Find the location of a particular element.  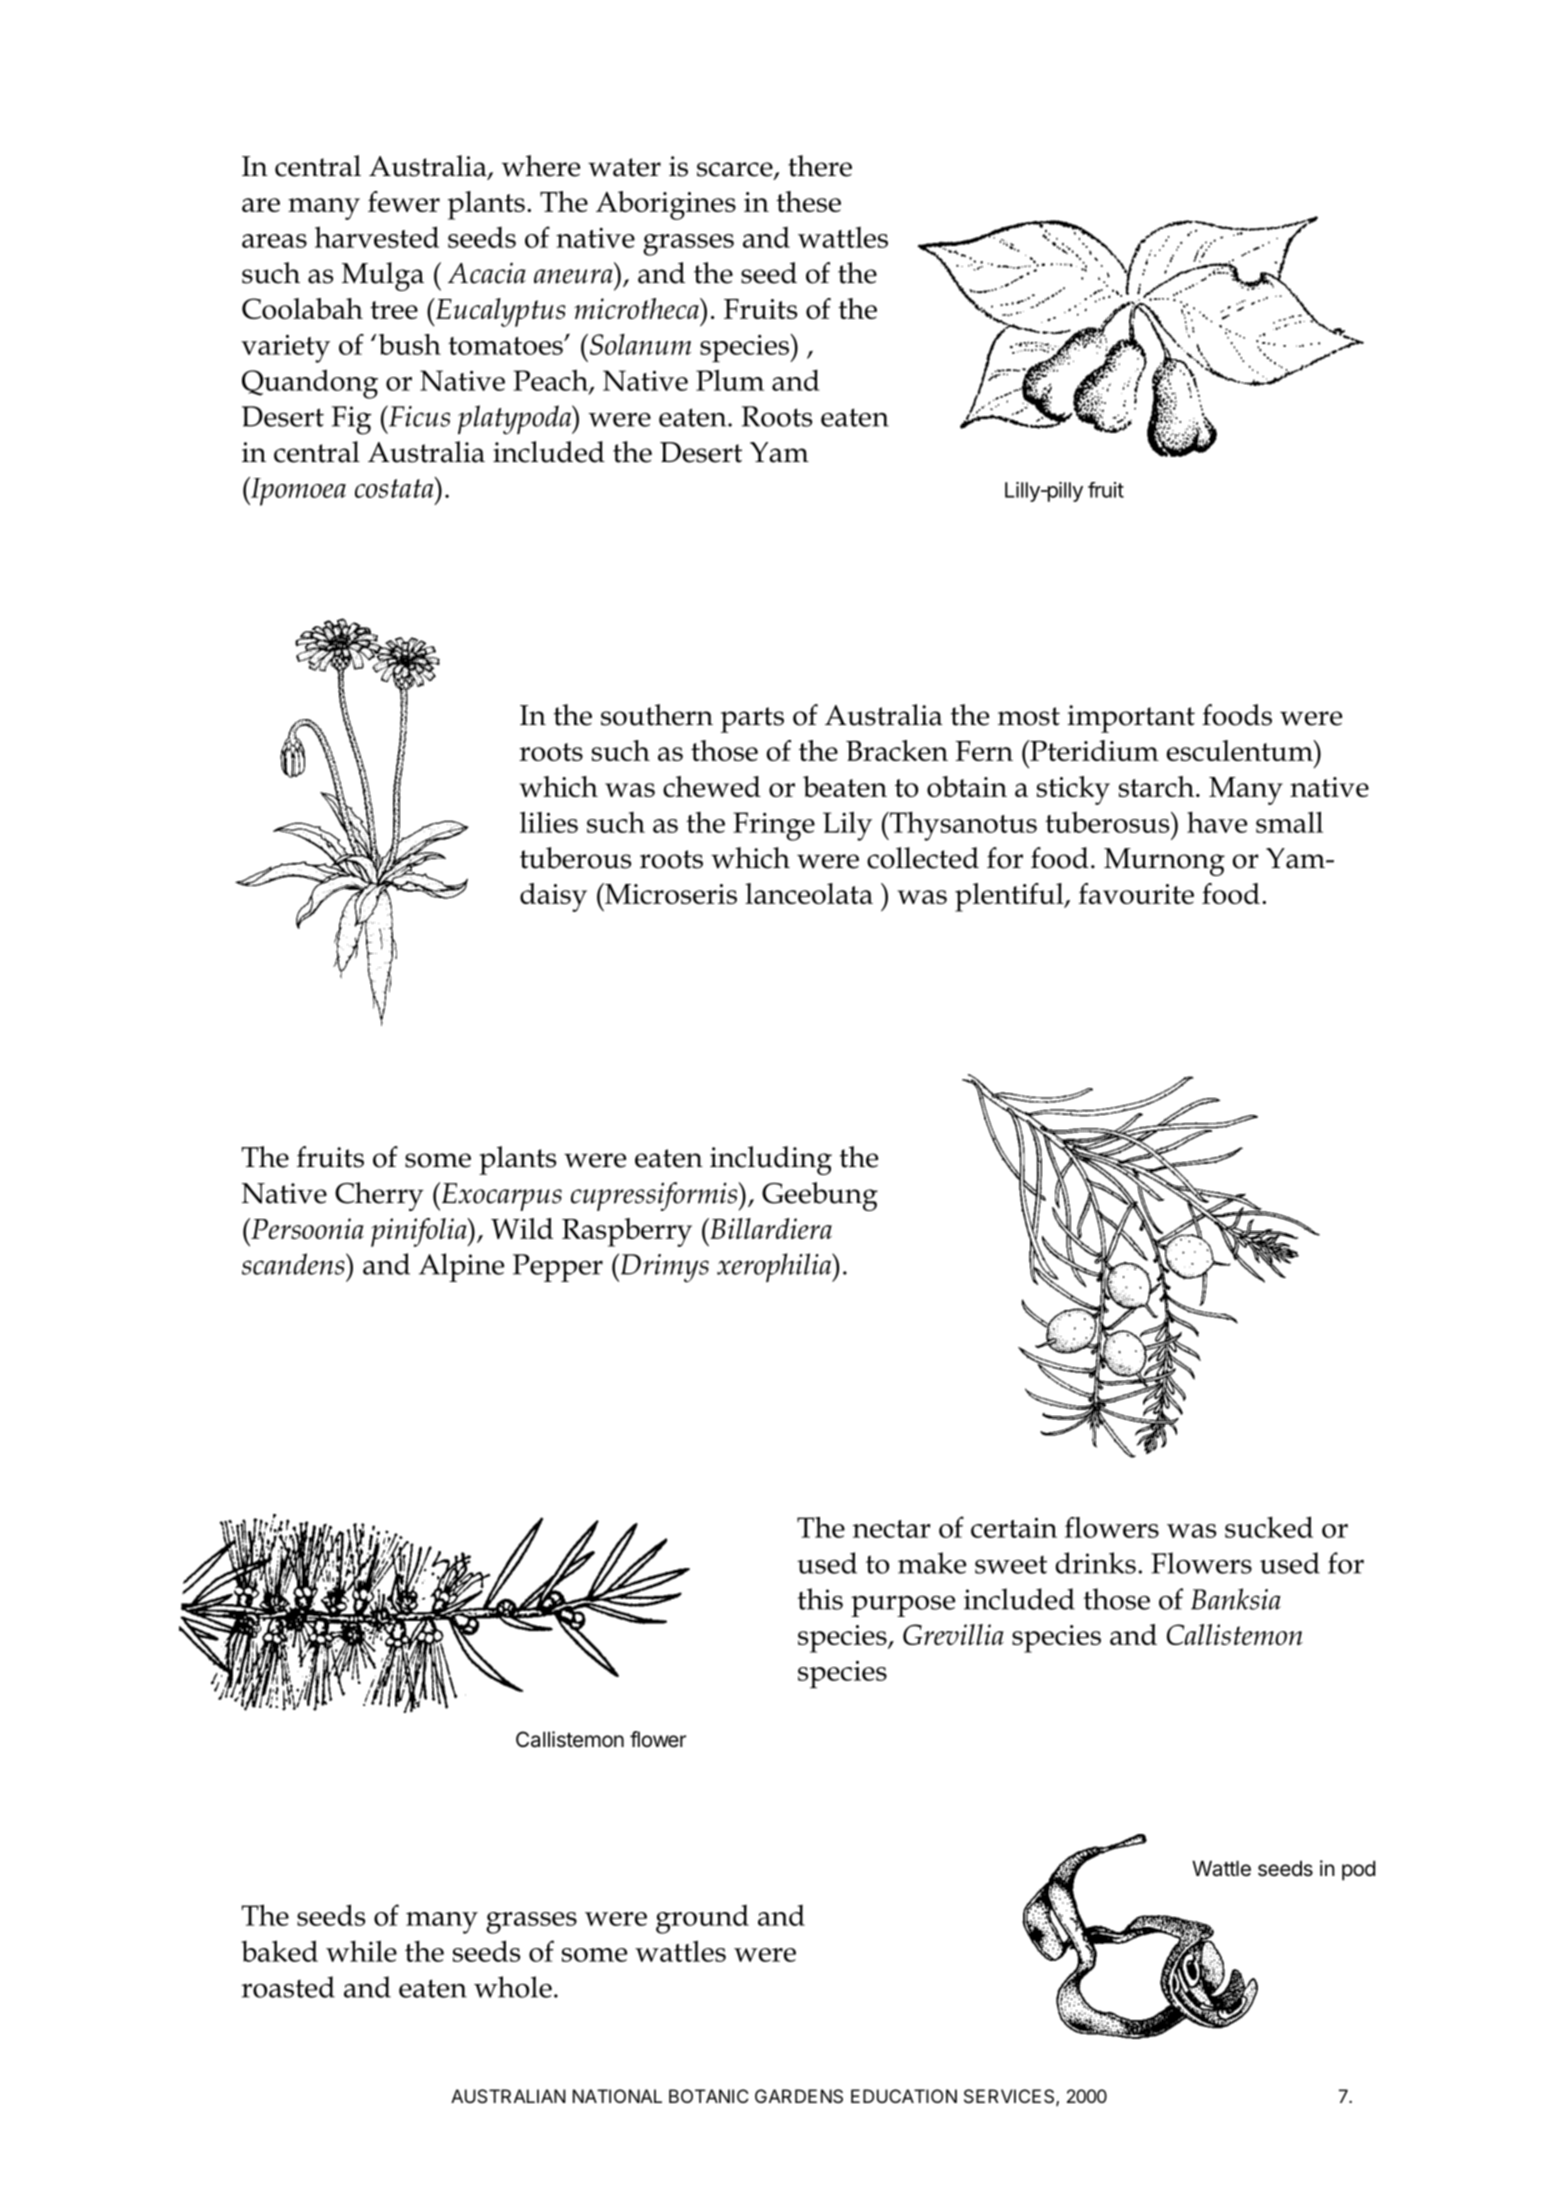

GARDENS is located at coordinates (799, 2096).
